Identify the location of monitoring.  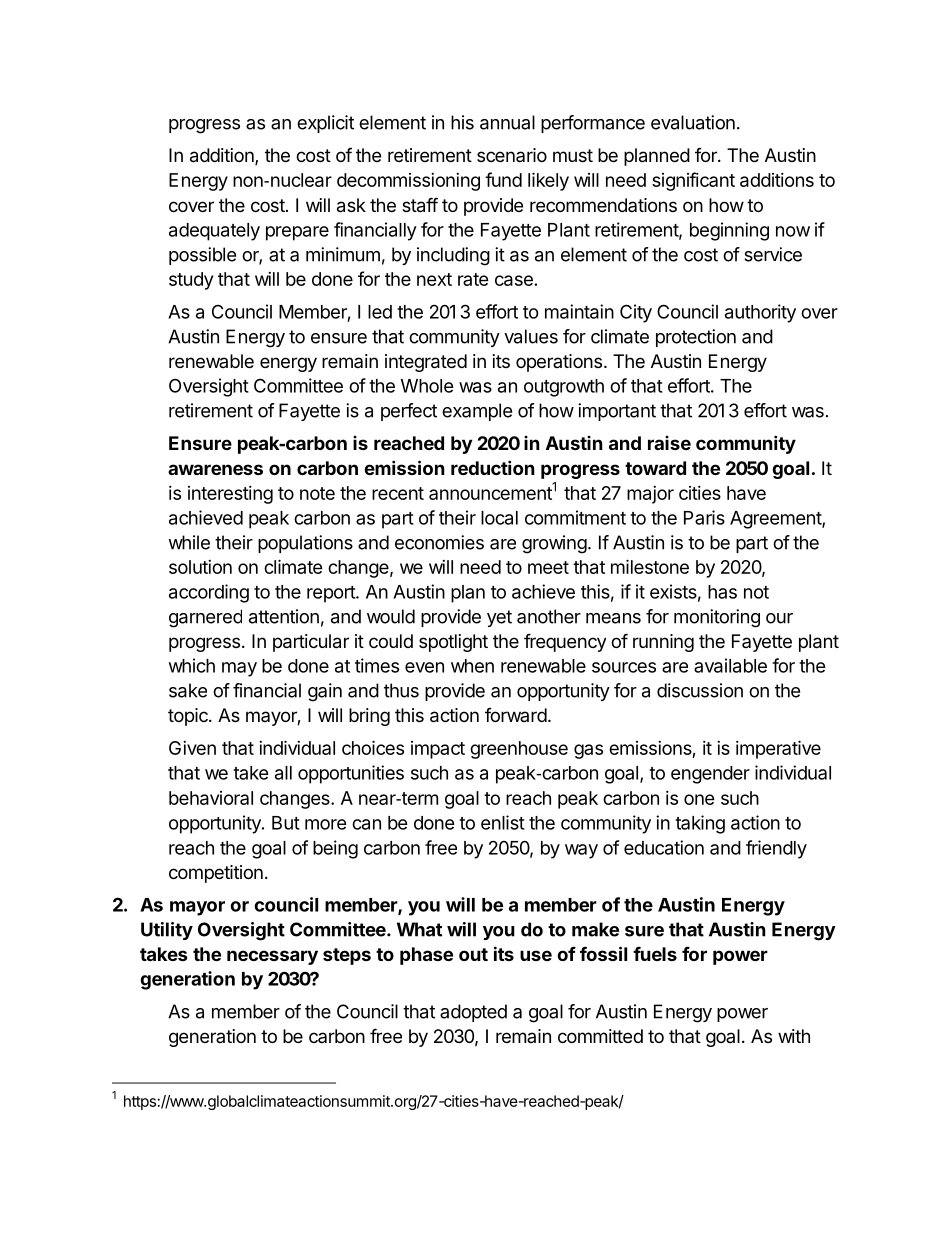
(717, 618).
